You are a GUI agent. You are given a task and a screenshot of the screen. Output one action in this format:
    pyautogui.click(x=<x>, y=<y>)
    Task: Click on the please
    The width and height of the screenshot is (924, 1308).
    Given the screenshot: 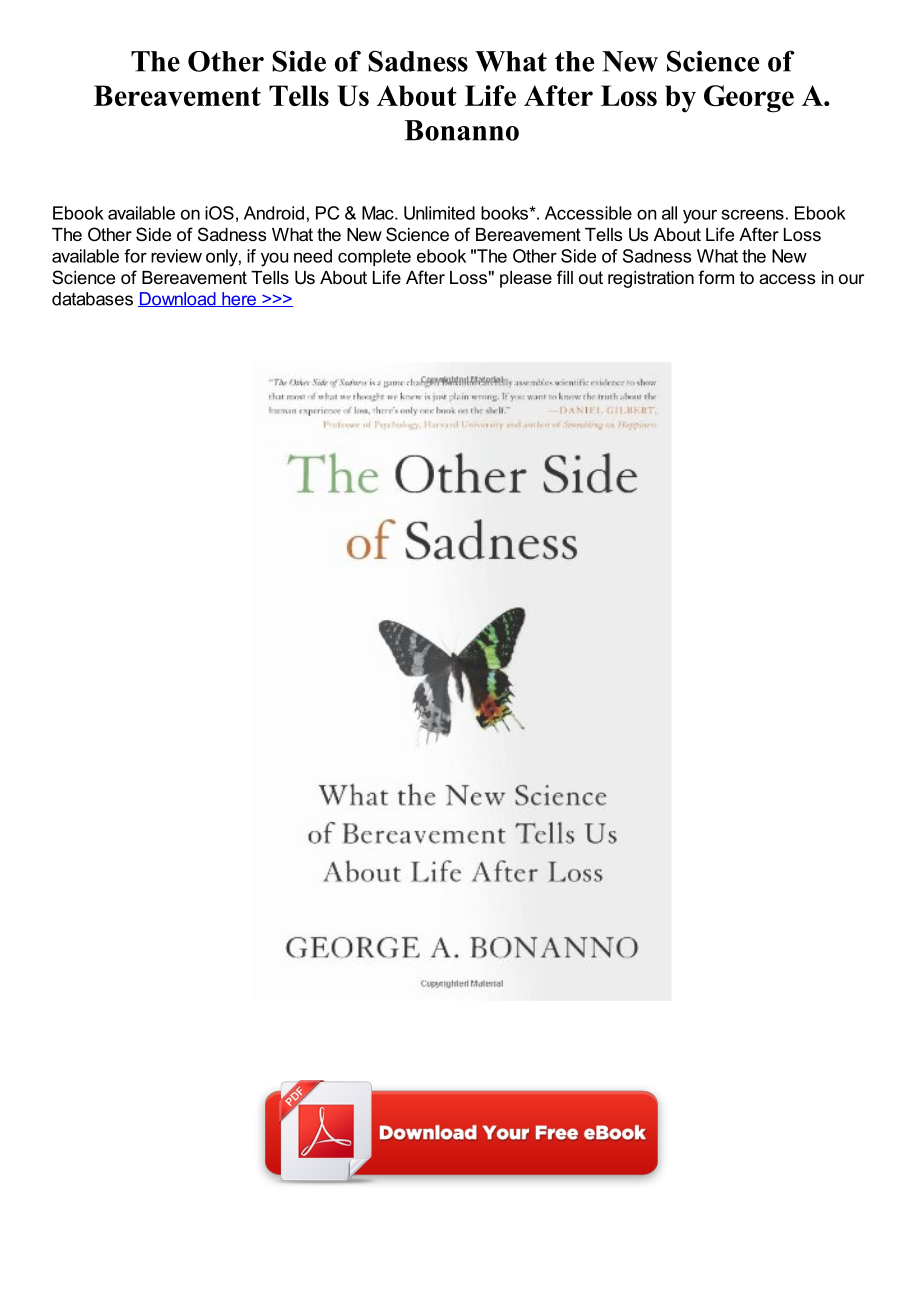 What is the action you would take?
    pyautogui.click(x=526, y=279)
